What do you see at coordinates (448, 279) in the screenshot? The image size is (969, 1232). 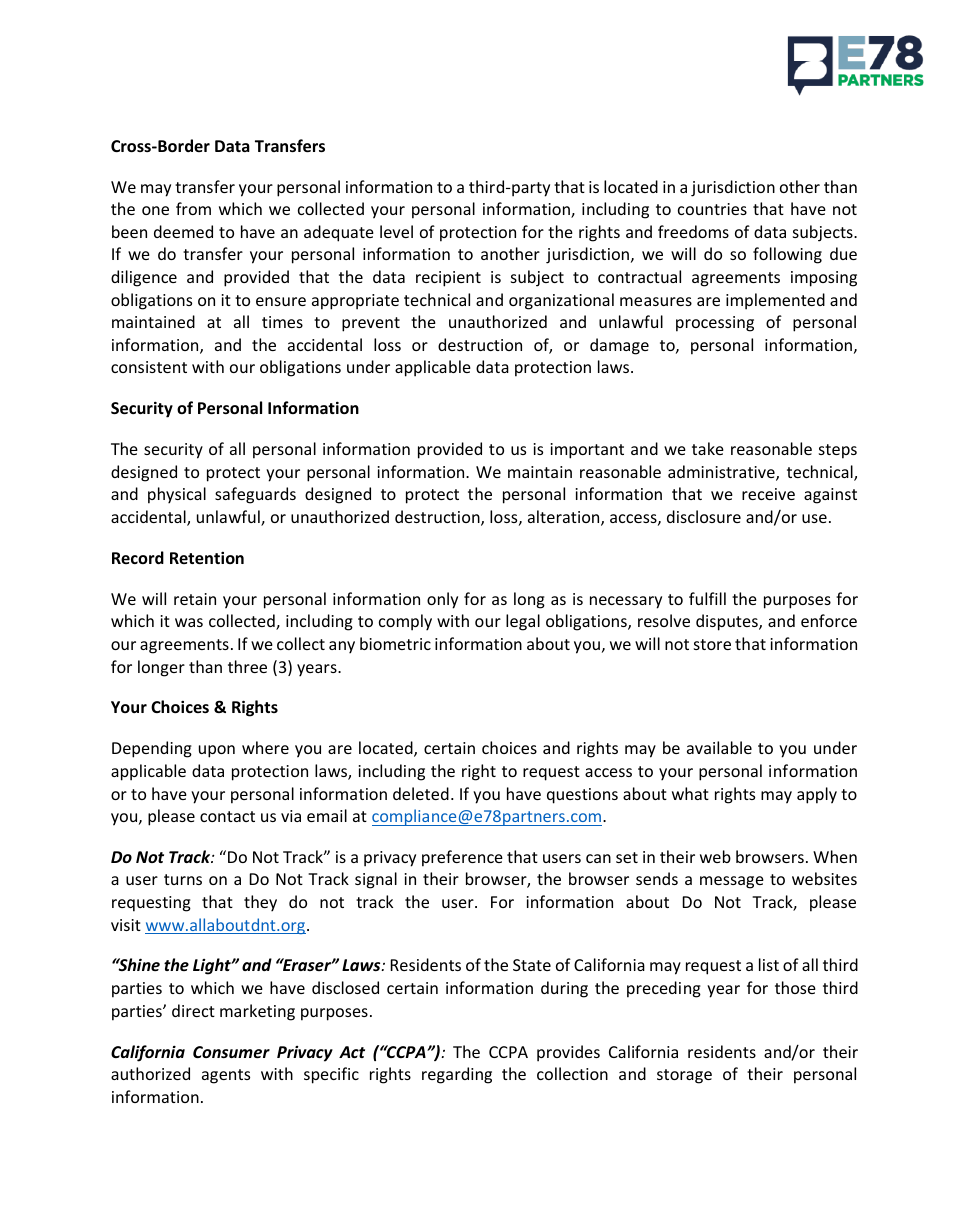 I see `recipient` at bounding box center [448, 279].
